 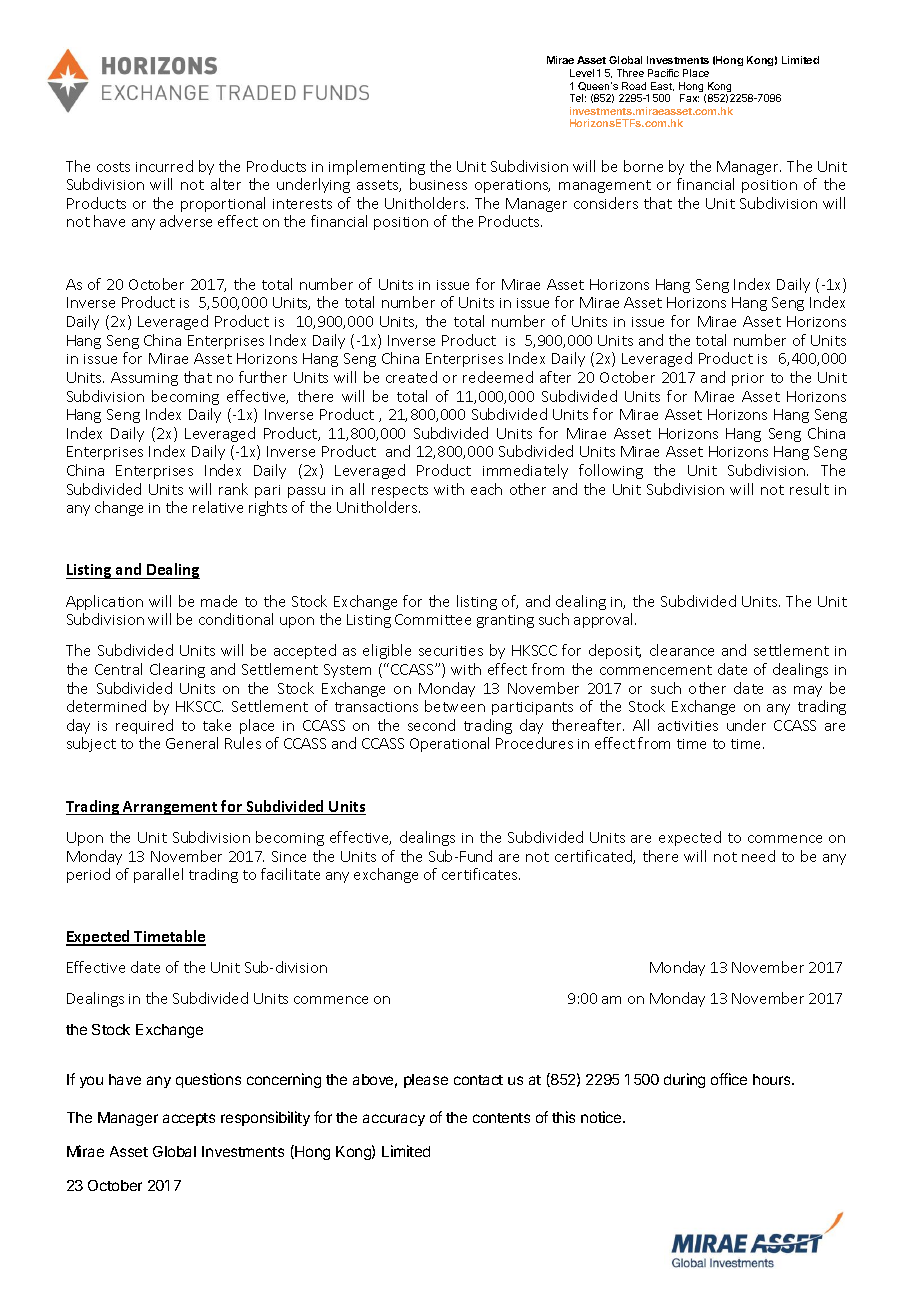 What do you see at coordinates (164, 166) in the screenshot?
I see `incurred` at bounding box center [164, 166].
